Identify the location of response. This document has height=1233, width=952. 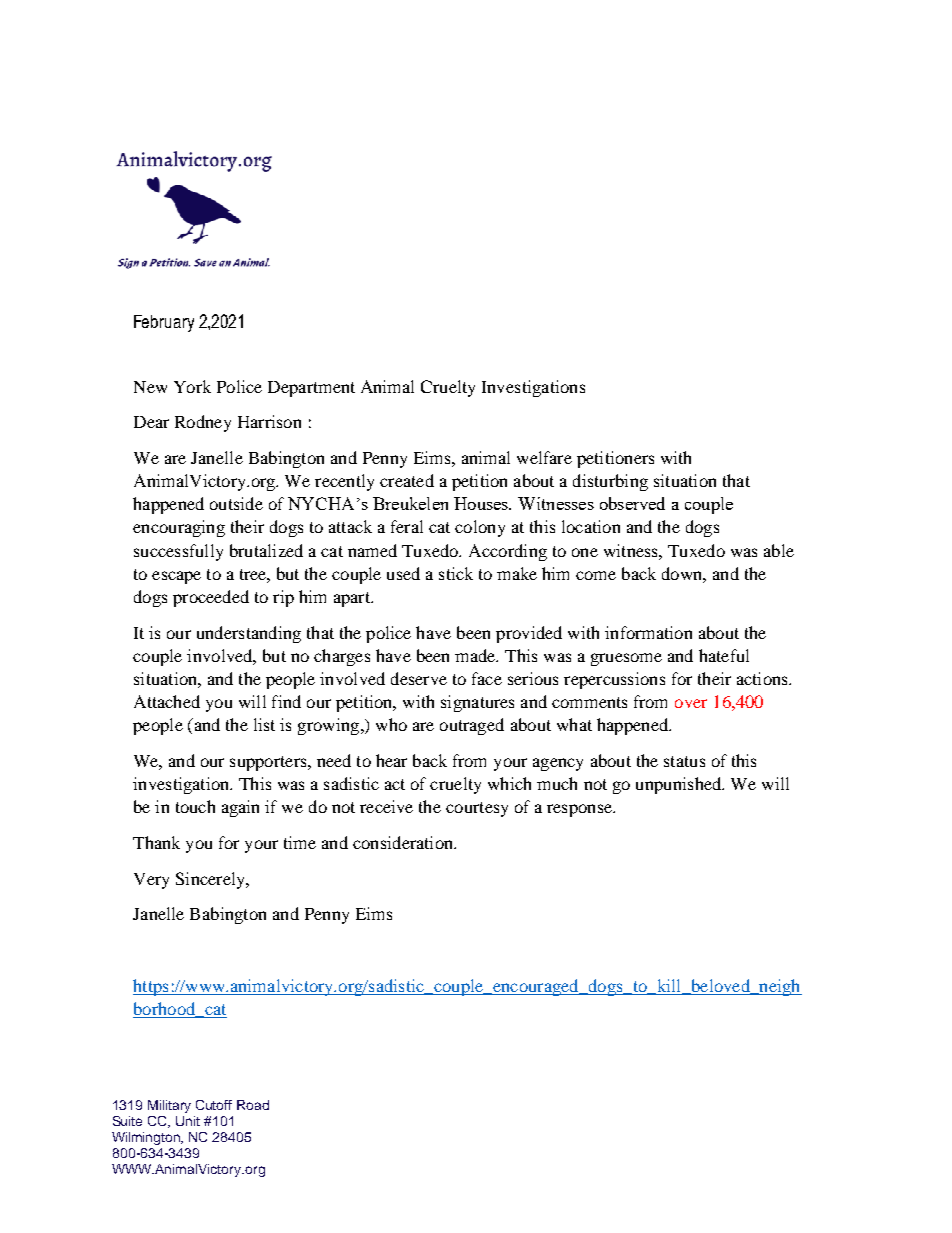
(581, 810).
